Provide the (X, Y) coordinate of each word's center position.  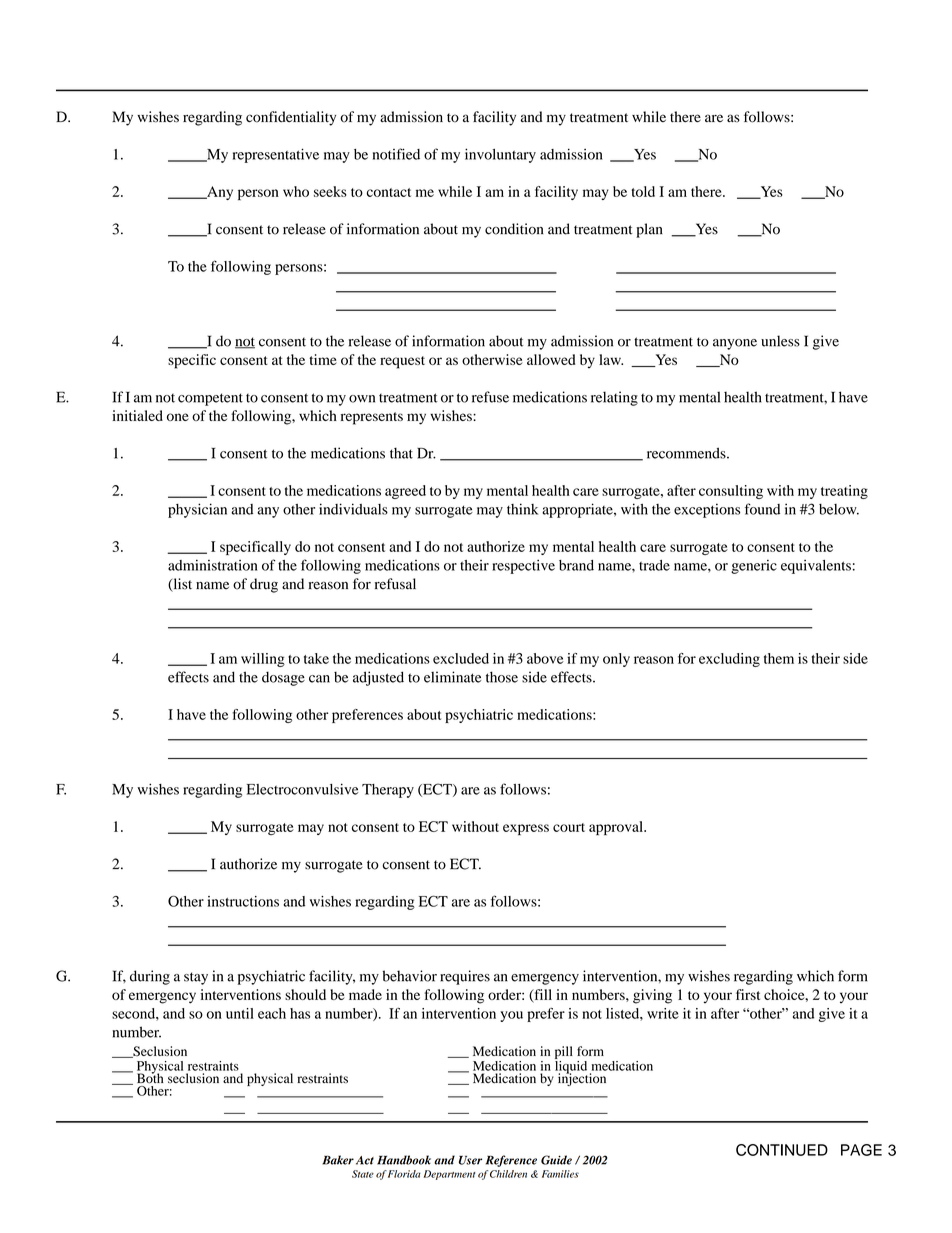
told (643, 191)
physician (197, 510)
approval (617, 828)
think (522, 509)
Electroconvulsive (303, 789)
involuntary (500, 155)
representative (276, 155)
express (526, 829)
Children (508, 1174)
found (762, 509)
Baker (338, 1160)
